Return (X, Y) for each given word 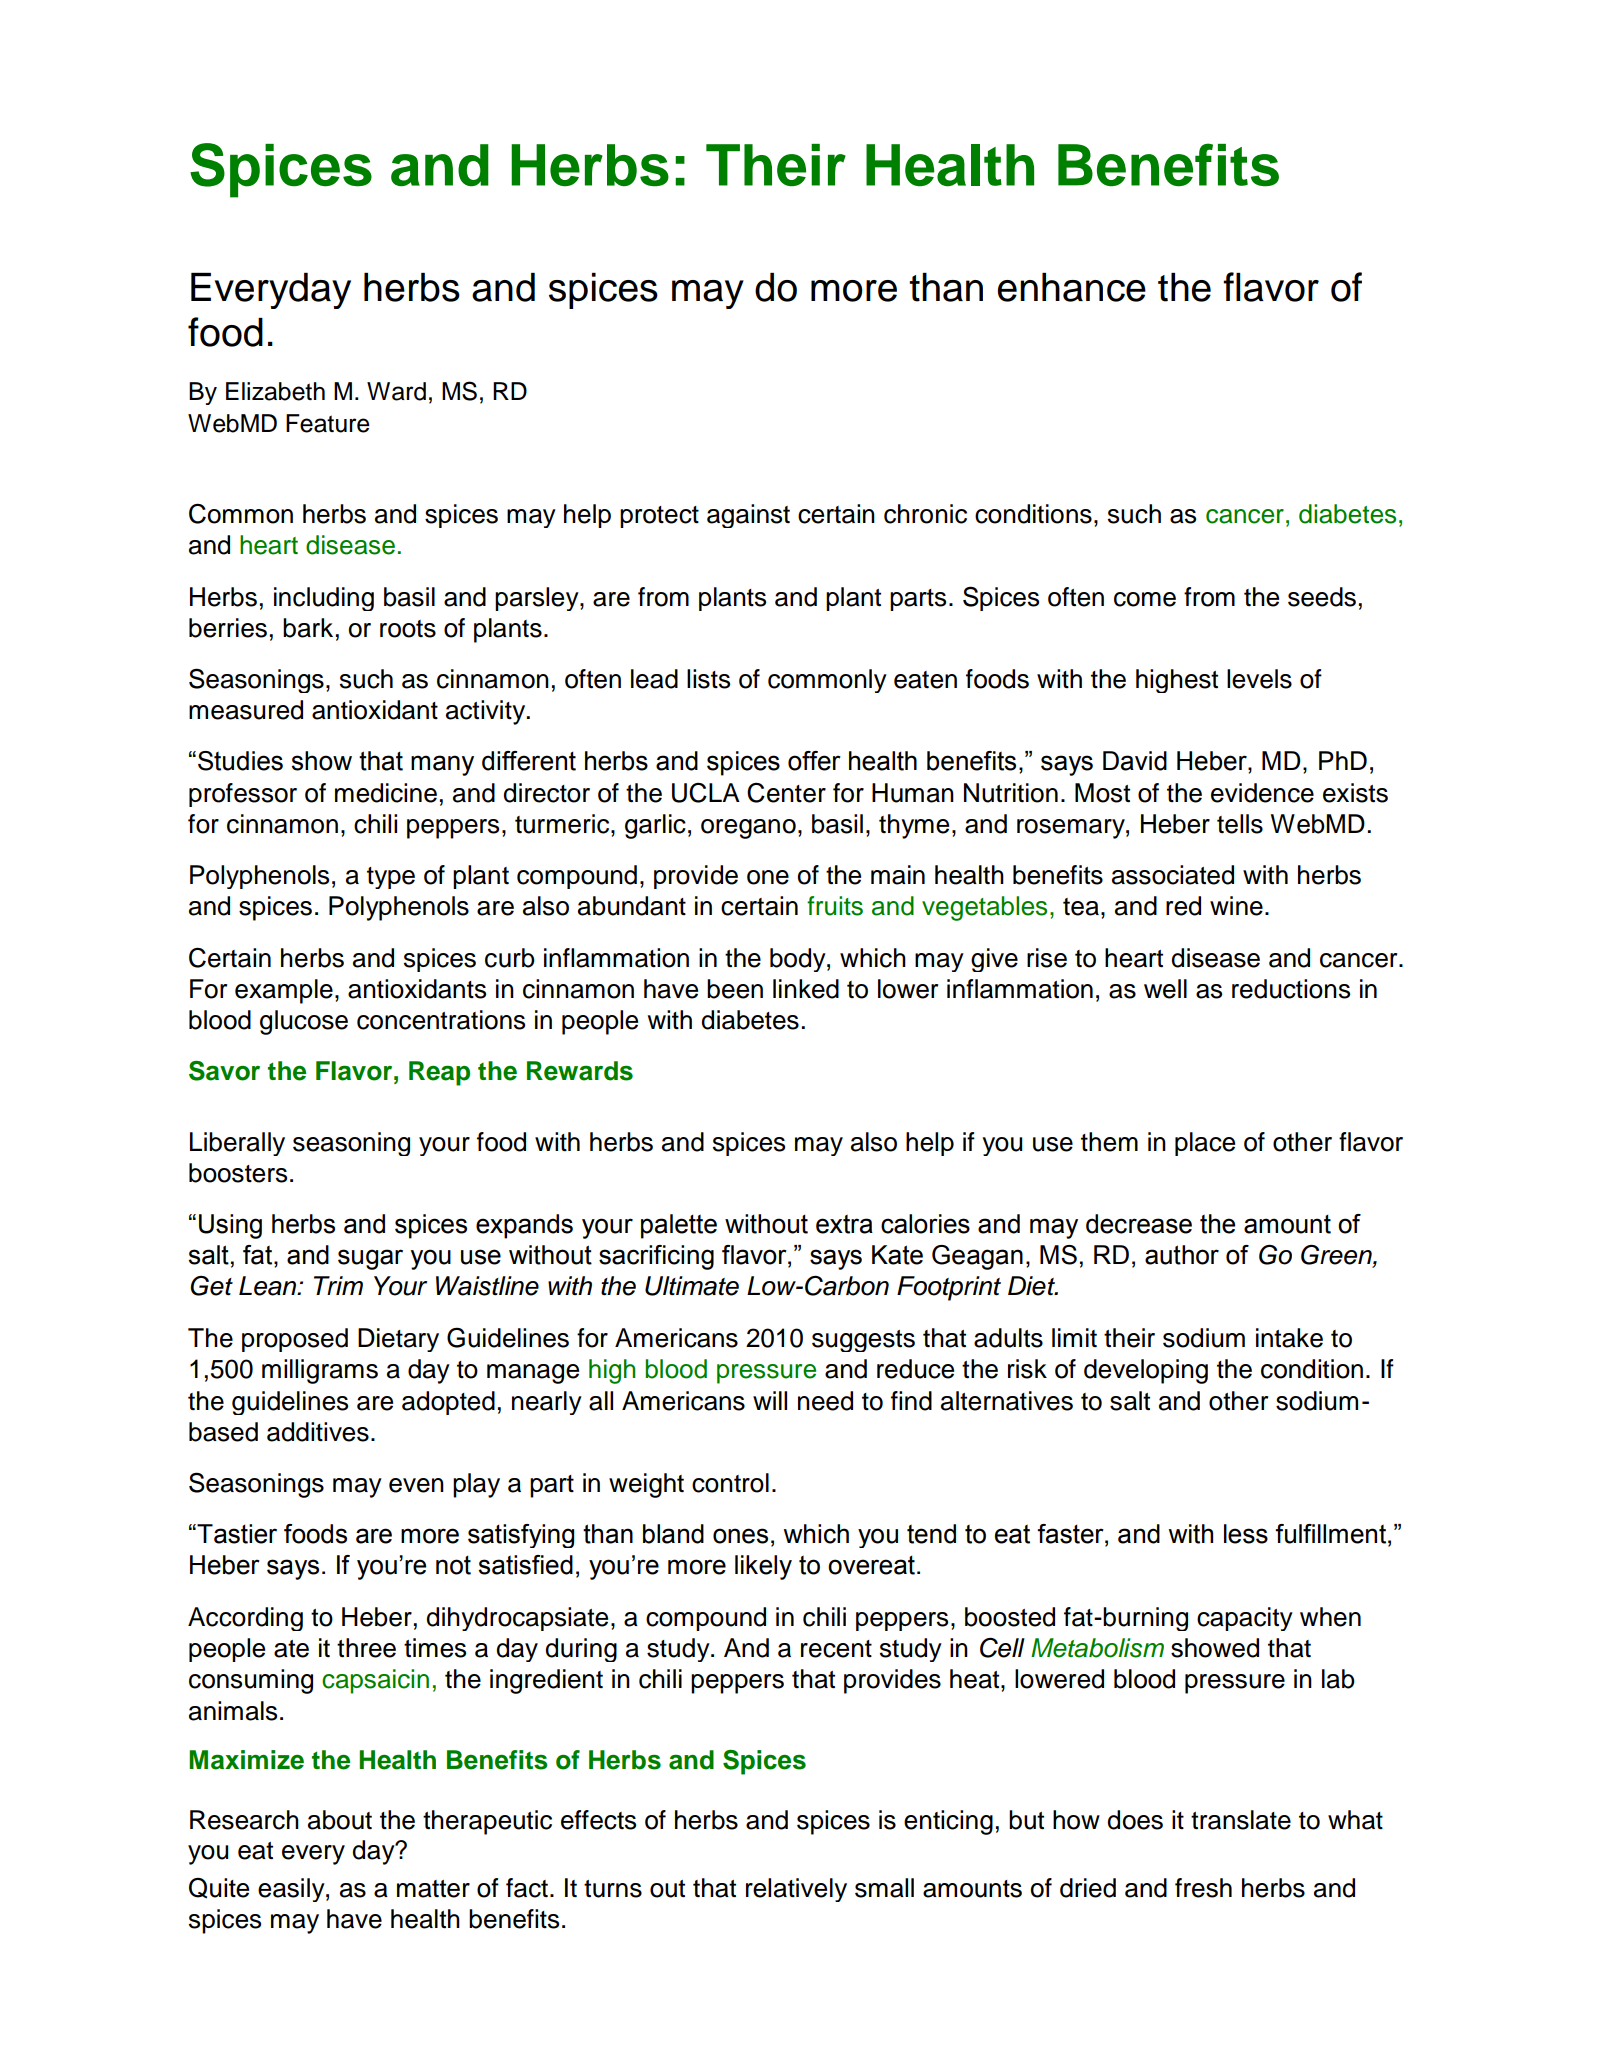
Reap (439, 1073)
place (1205, 1144)
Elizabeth (275, 391)
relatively (796, 1890)
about (340, 1820)
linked (806, 989)
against (748, 516)
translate (1241, 1820)
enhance (1072, 287)
